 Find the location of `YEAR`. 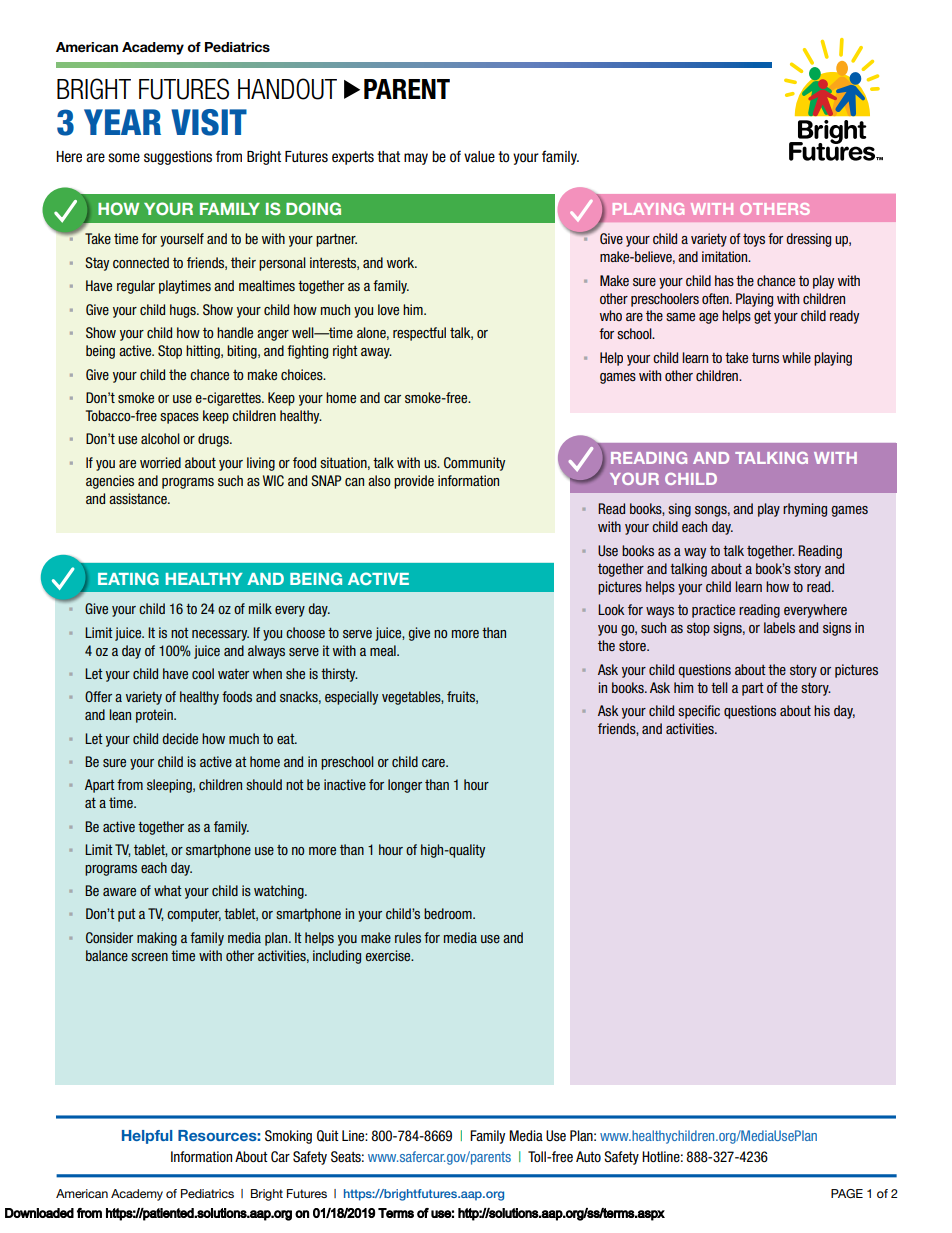

YEAR is located at coordinates (122, 122).
